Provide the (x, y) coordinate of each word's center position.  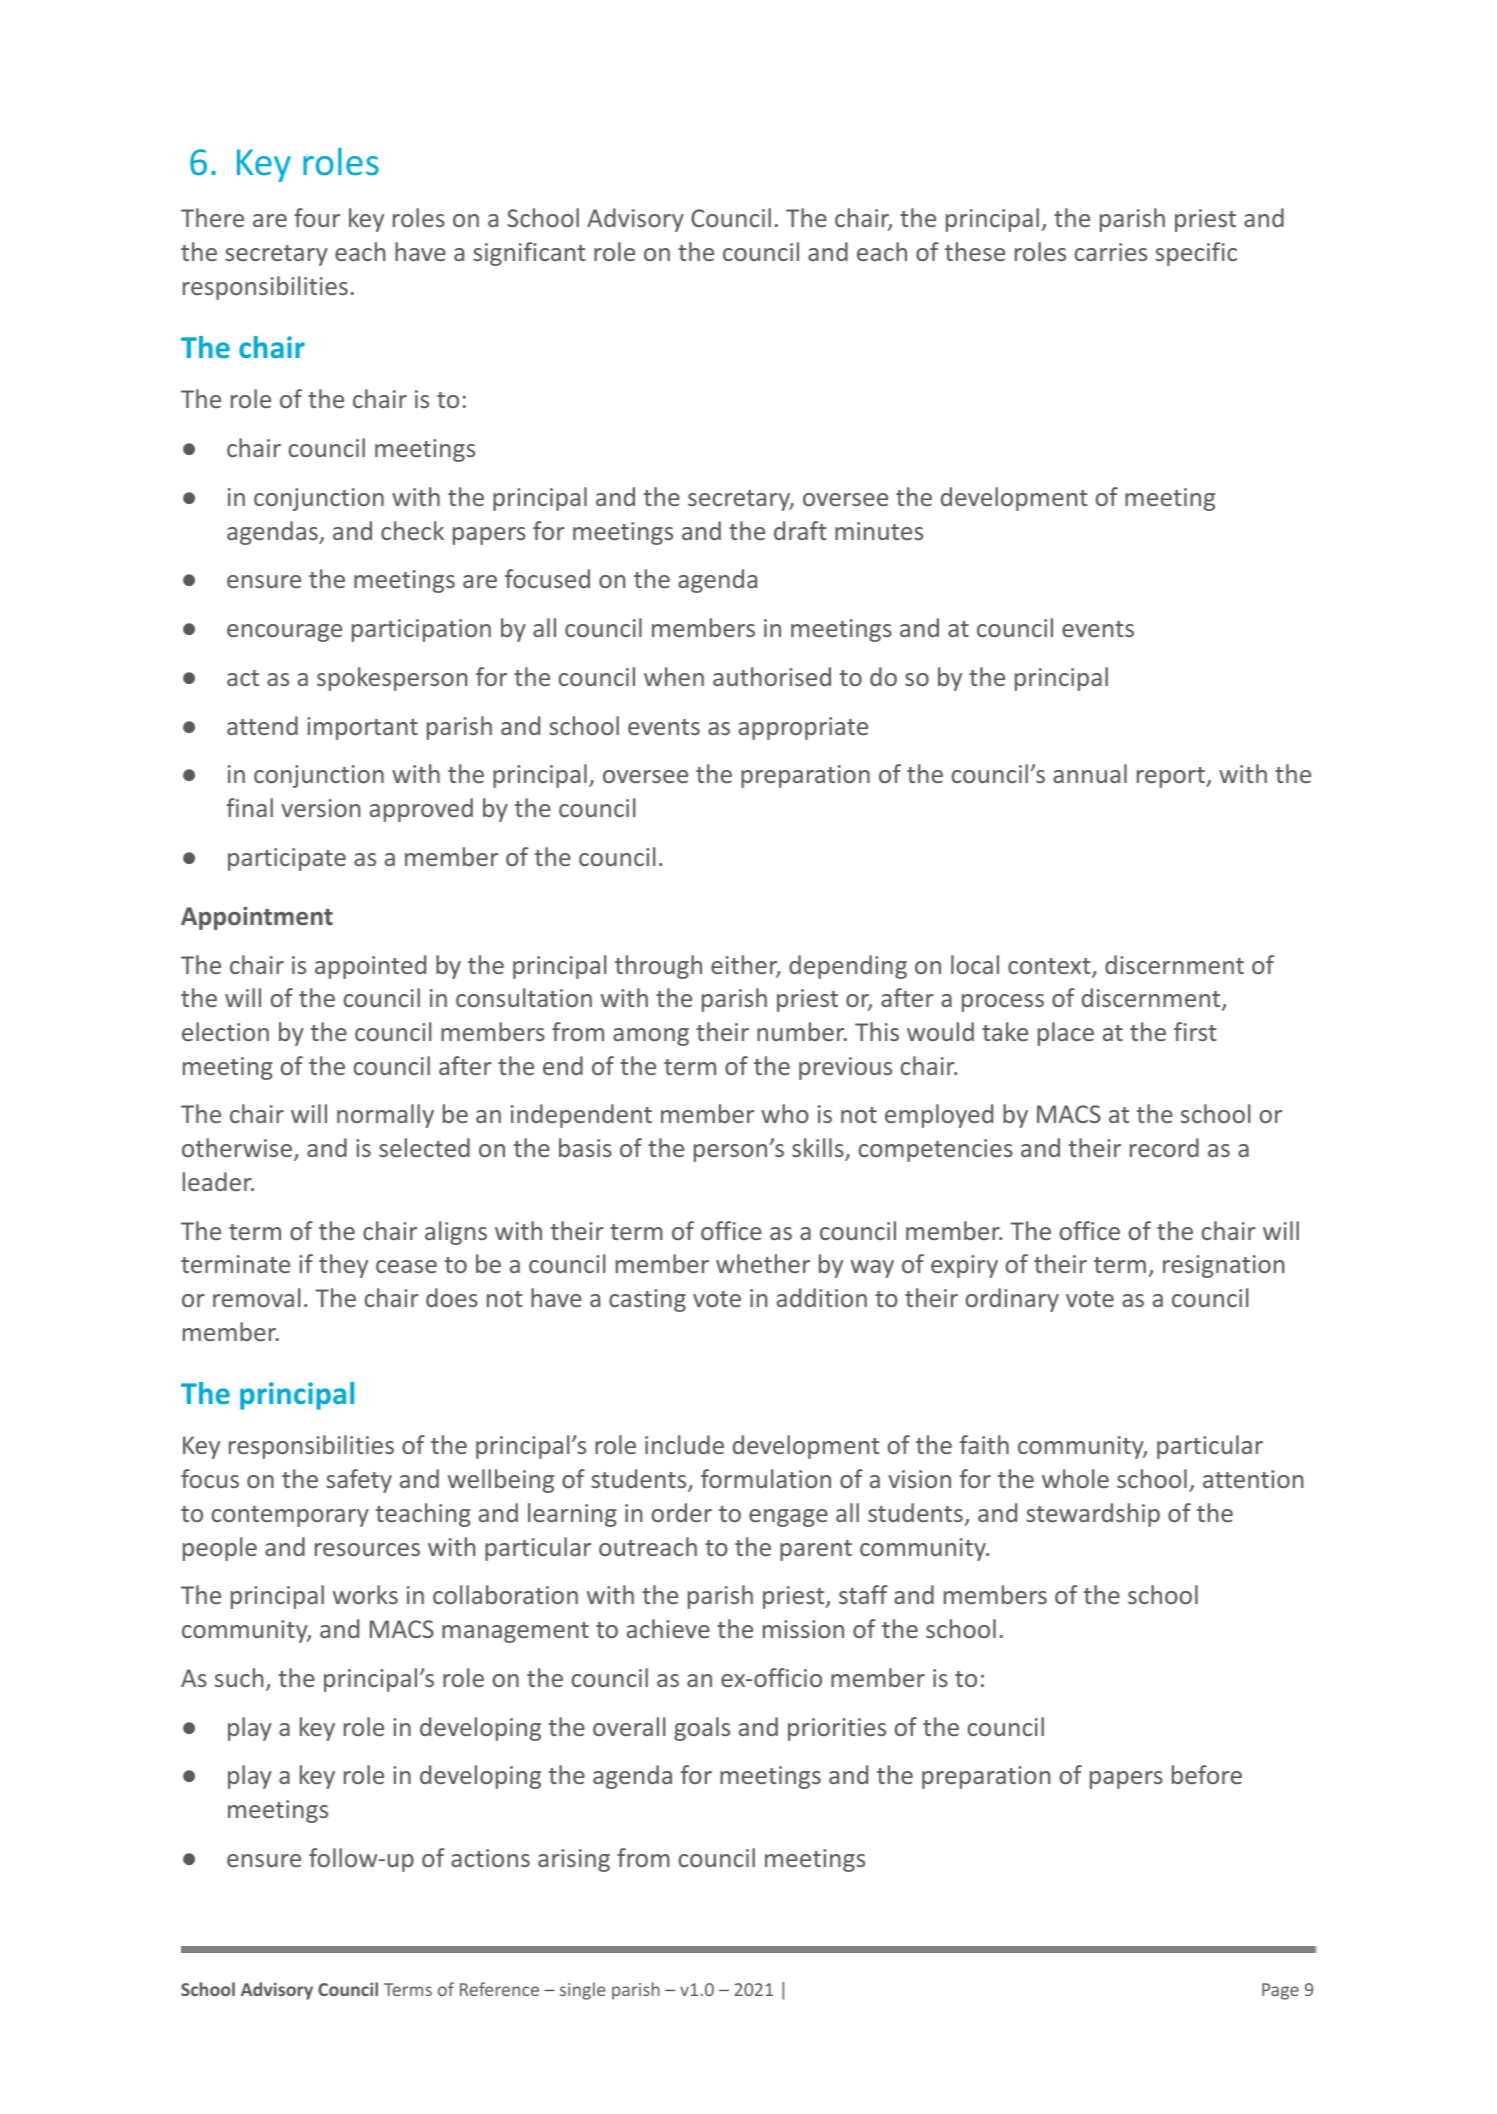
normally (385, 1116)
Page (1280, 1991)
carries (1111, 252)
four (317, 217)
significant (529, 254)
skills (819, 1149)
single (582, 1991)
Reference (499, 1989)
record (1164, 1147)
